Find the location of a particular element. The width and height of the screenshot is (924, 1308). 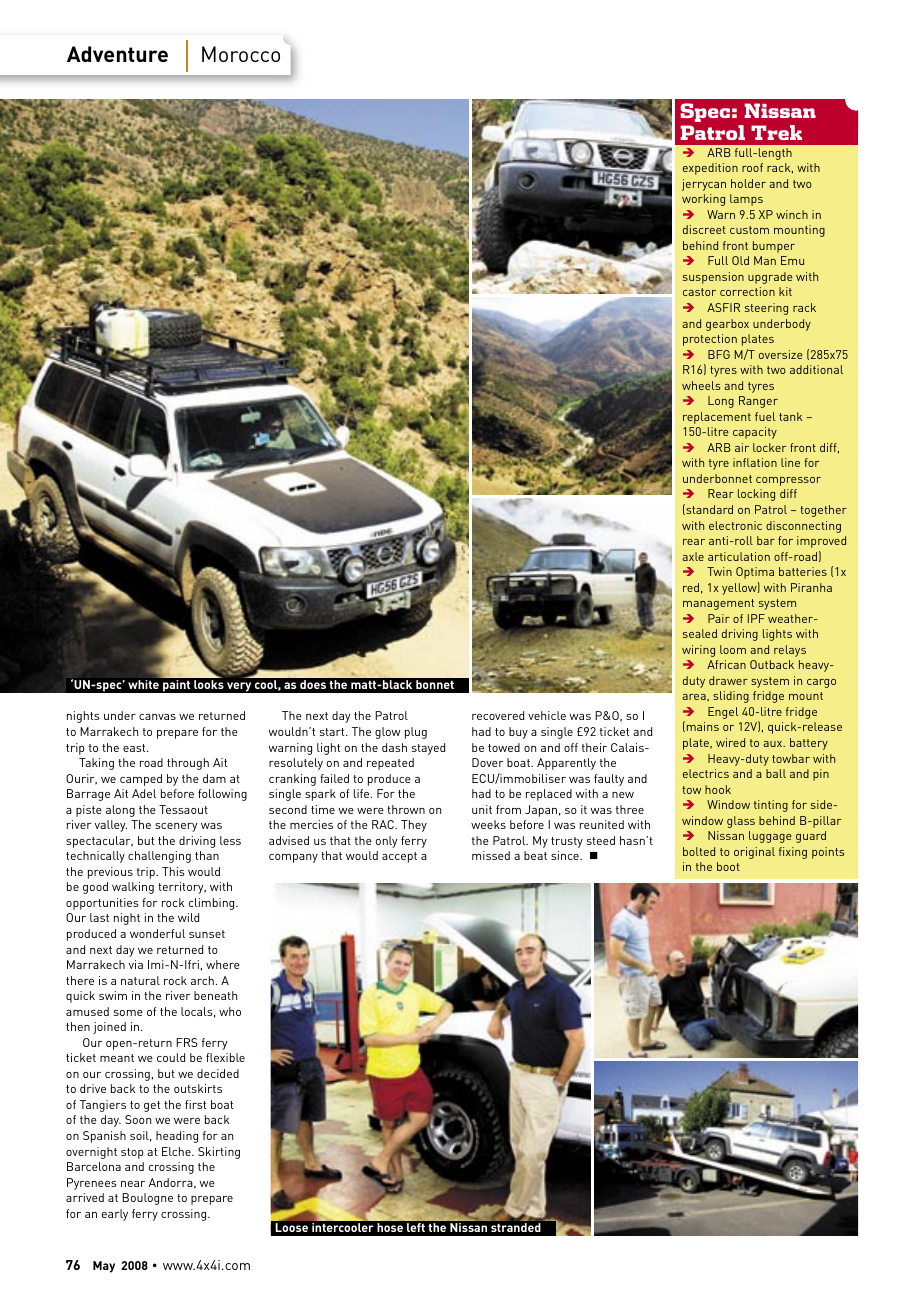

east is located at coordinates (135, 748).
